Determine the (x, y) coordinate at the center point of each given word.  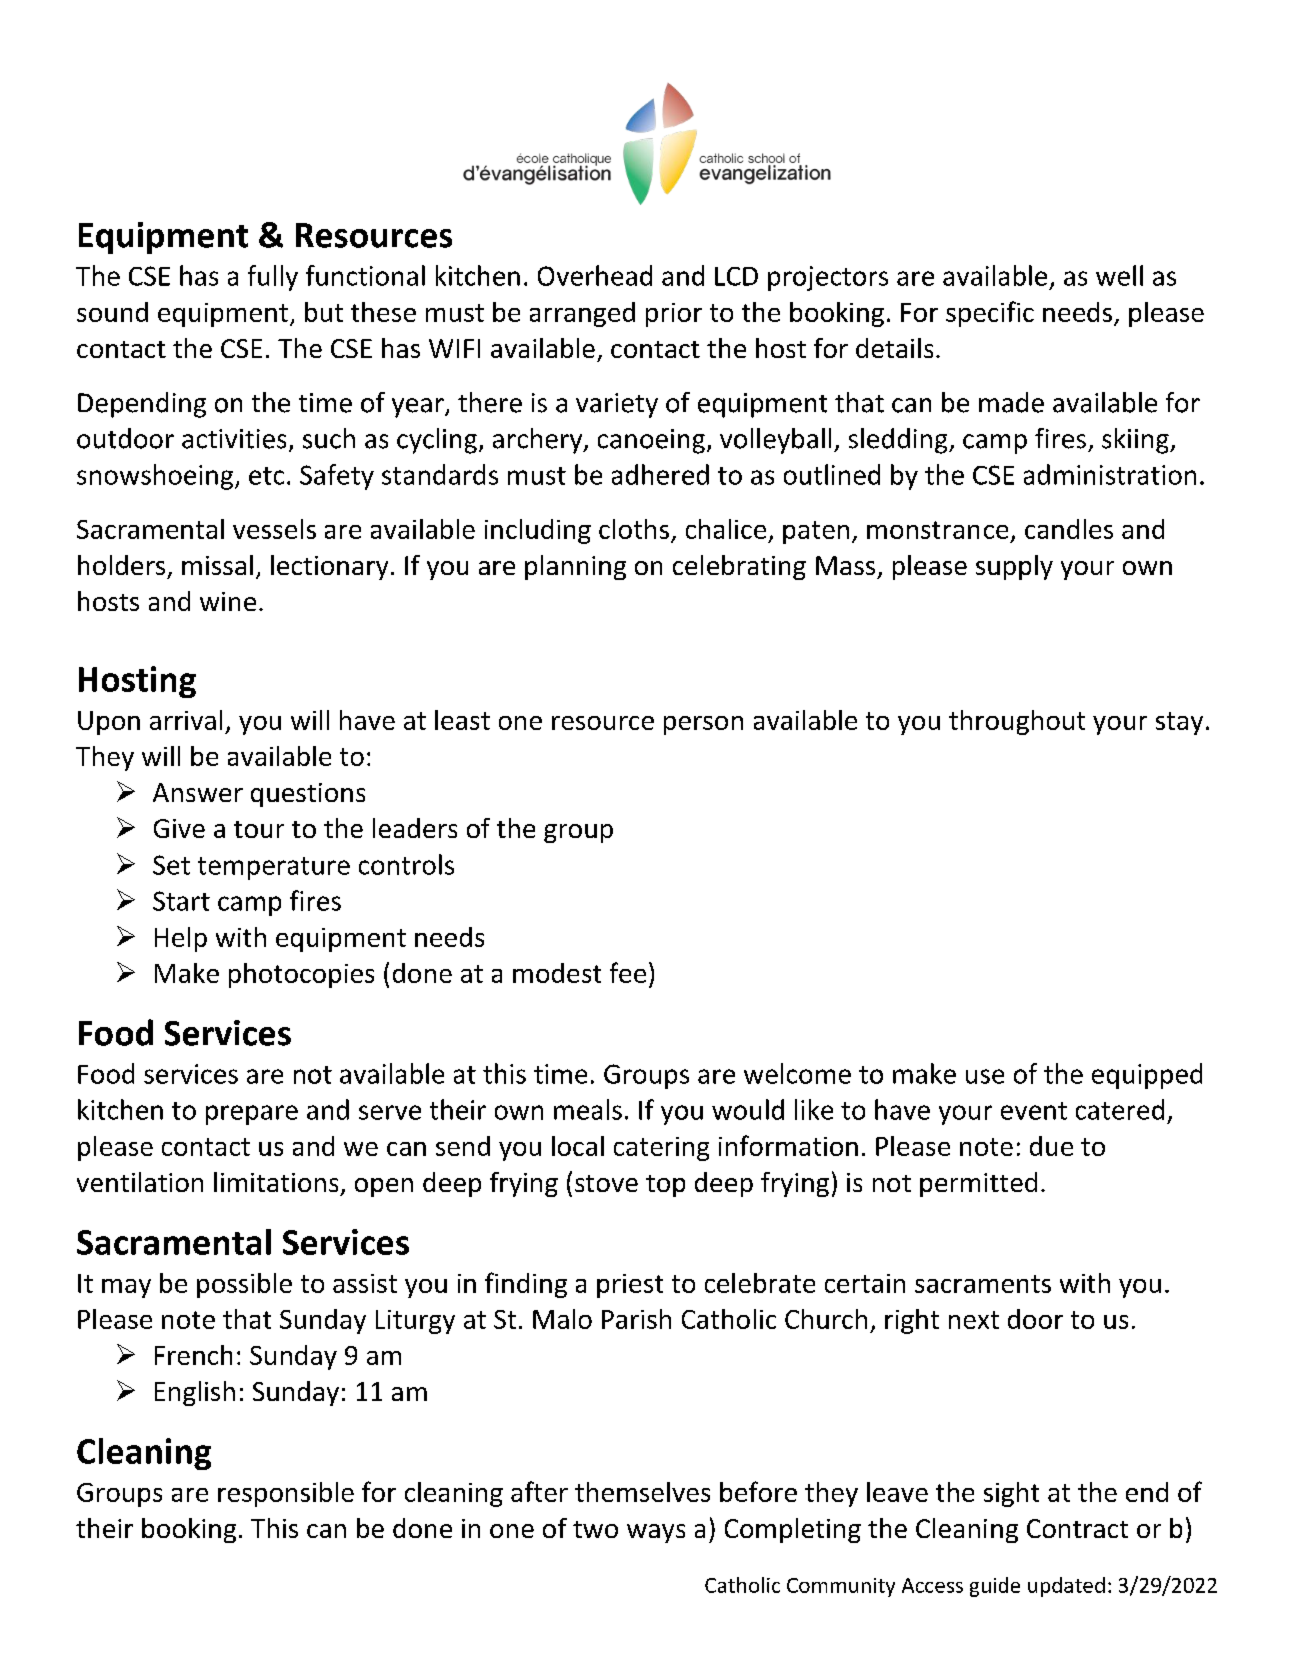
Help (181, 939)
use (985, 1076)
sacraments (983, 1284)
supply (1014, 567)
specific (990, 314)
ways (656, 1533)
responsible (286, 1494)
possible (244, 1285)
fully (273, 278)
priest (630, 1286)
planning (575, 567)
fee (628, 972)
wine (228, 601)
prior (674, 315)
